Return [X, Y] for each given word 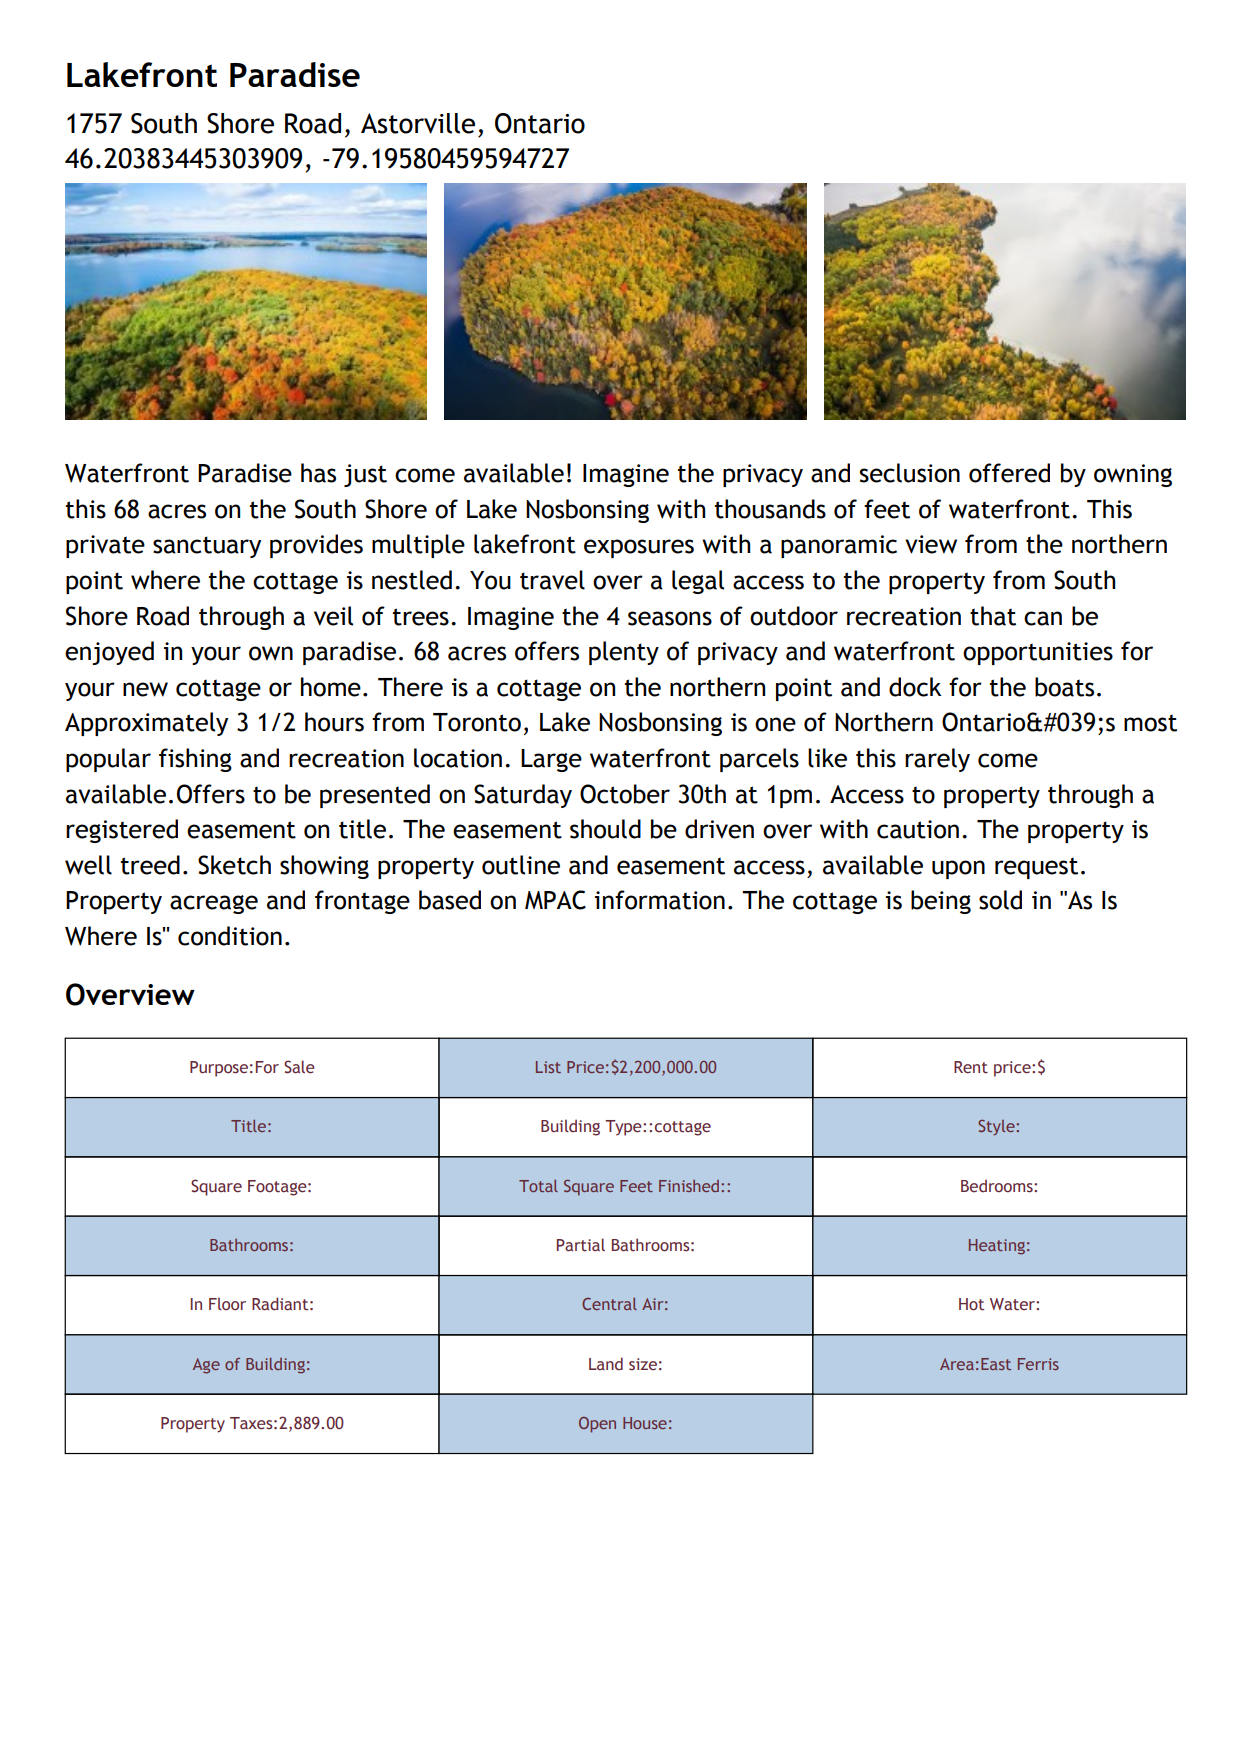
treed [150, 865]
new [145, 689]
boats [1064, 687]
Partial [581, 1245]
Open [597, 1425]
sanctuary [207, 547]
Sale [299, 1067]
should [605, 829]
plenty [624, 653]
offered [1009, 473]
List [548, 1067]
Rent [971, 1067]
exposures [639, 548]
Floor [227, 1304]
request [1036, 868]
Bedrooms [998, 1186]
